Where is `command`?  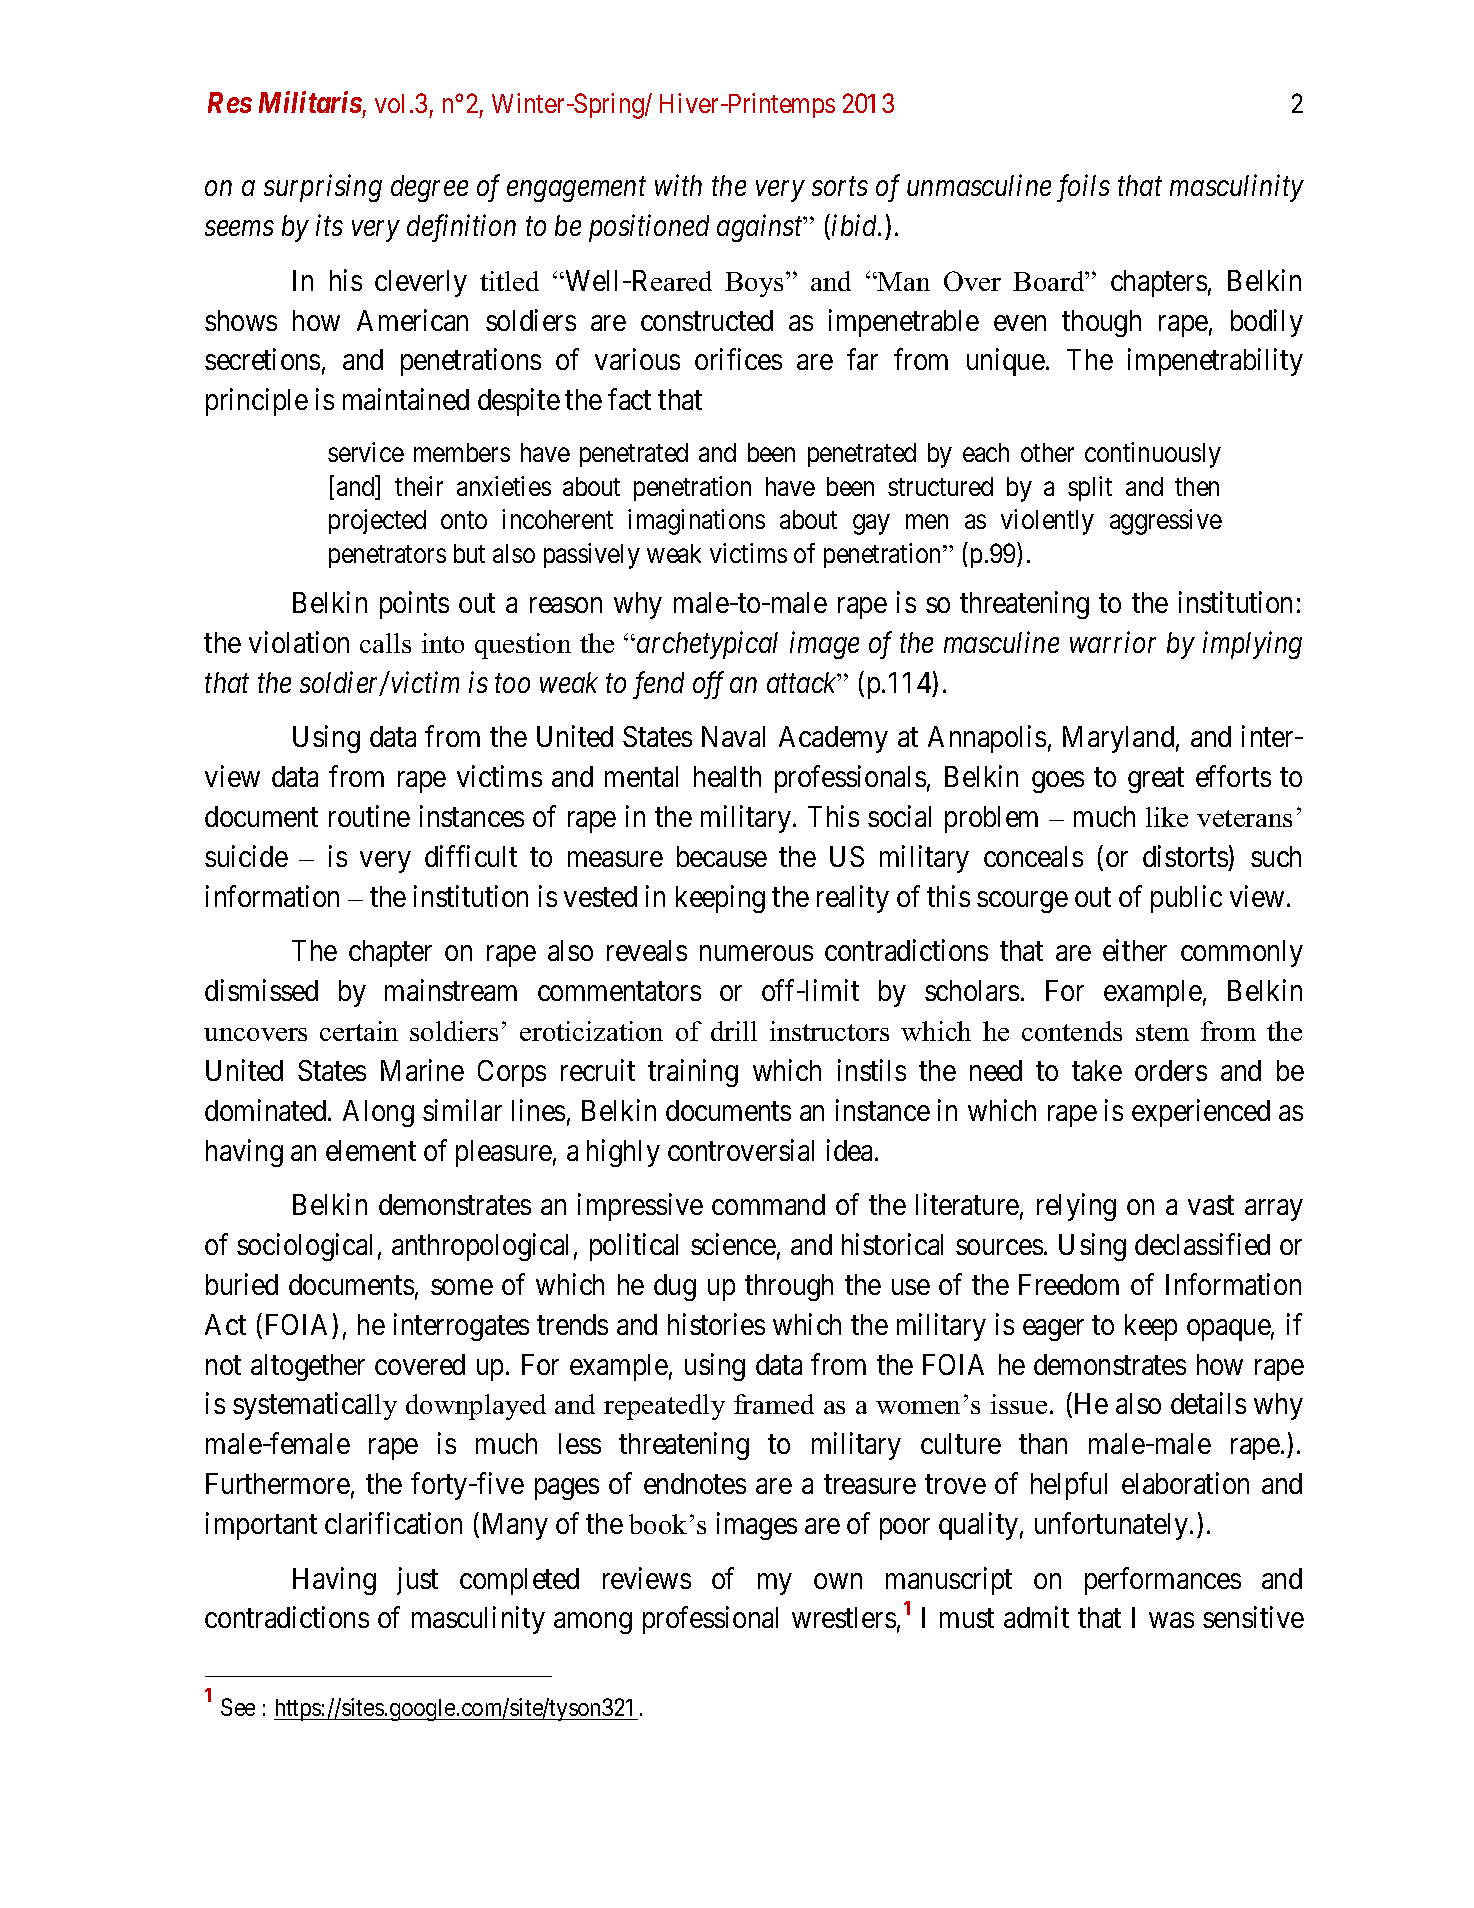 command is located at coordinates (768, 1204).
